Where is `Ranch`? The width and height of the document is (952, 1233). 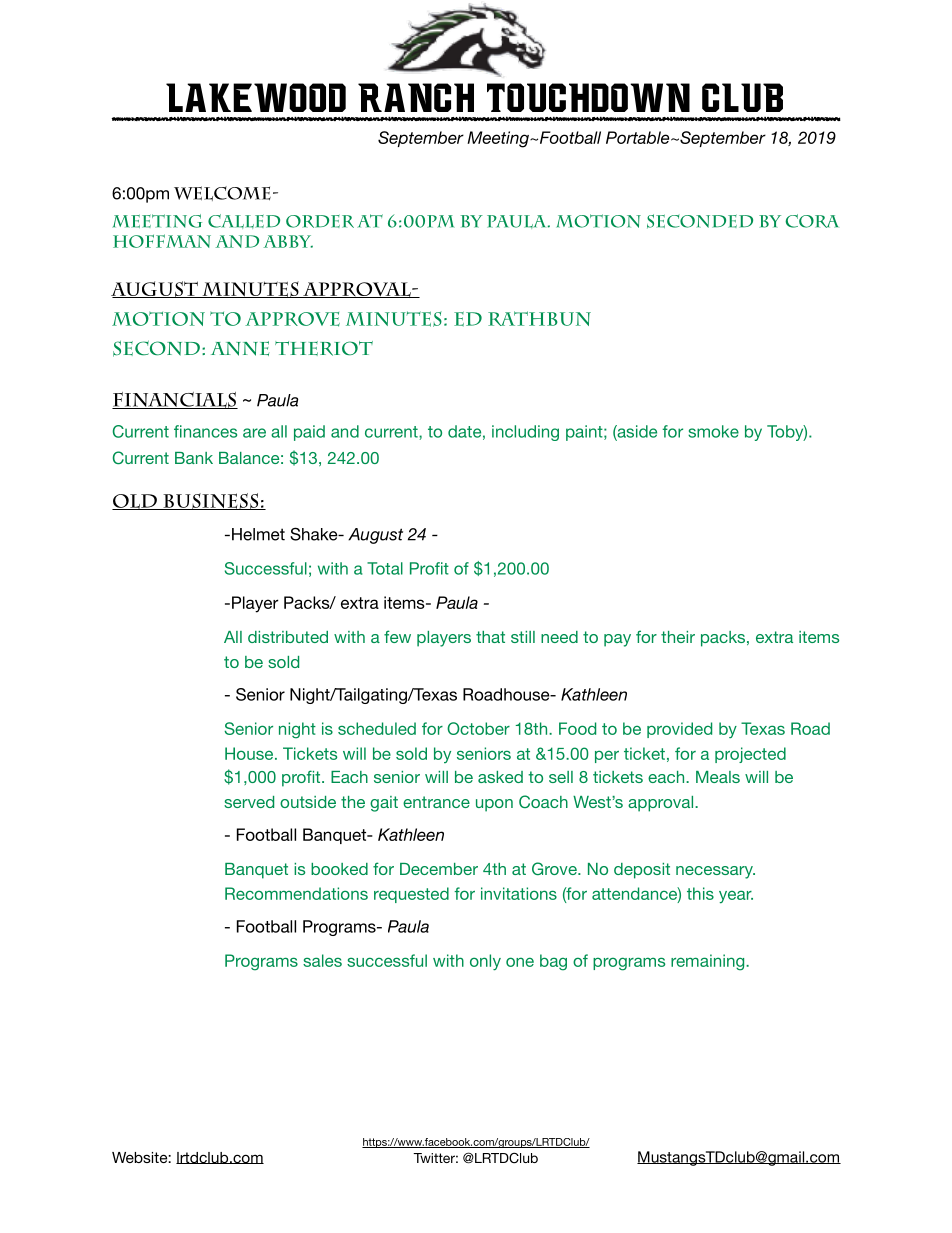 Ranch is located at coordinates (416, 97).
